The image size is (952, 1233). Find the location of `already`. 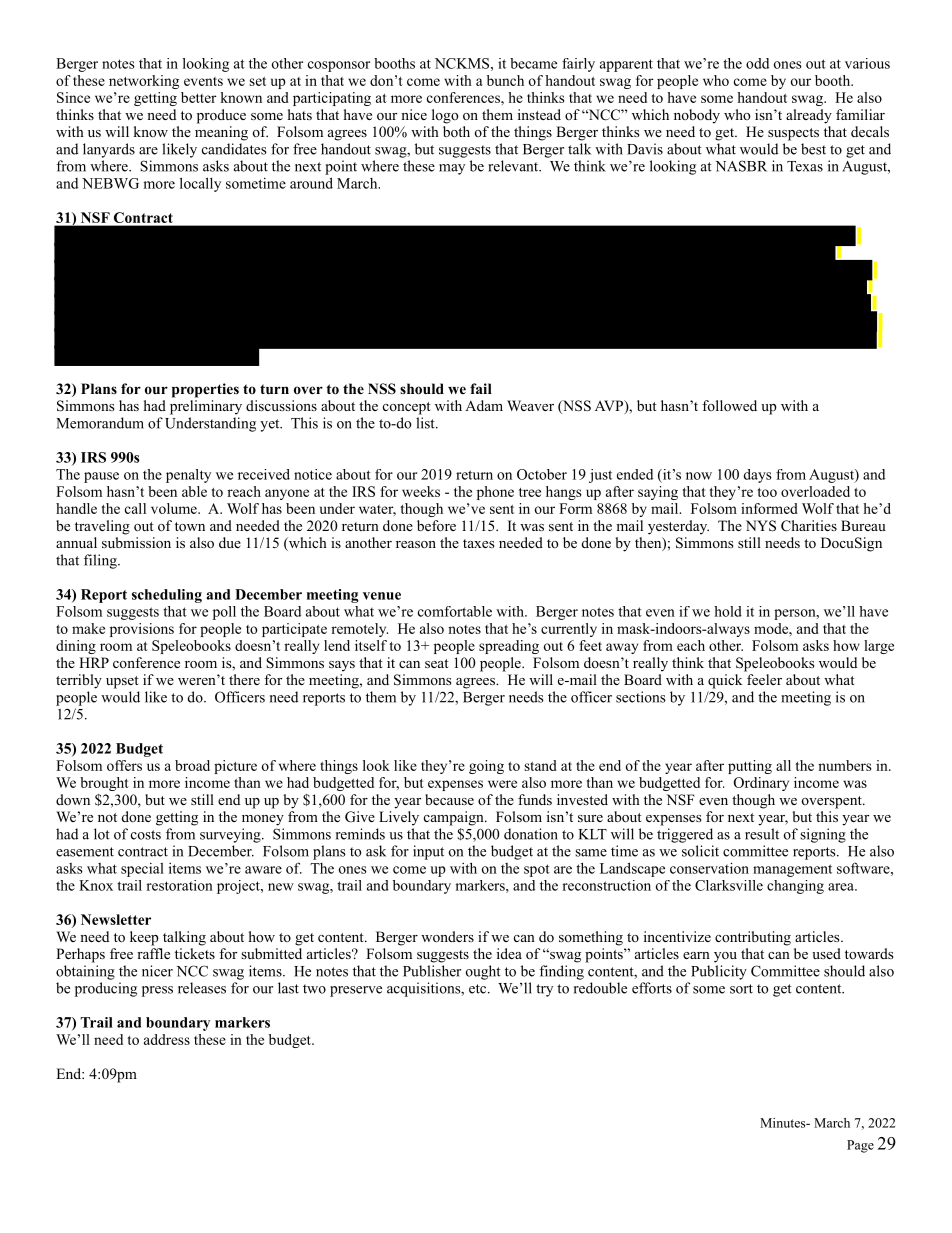

already is located at coordinates (809, 116).
